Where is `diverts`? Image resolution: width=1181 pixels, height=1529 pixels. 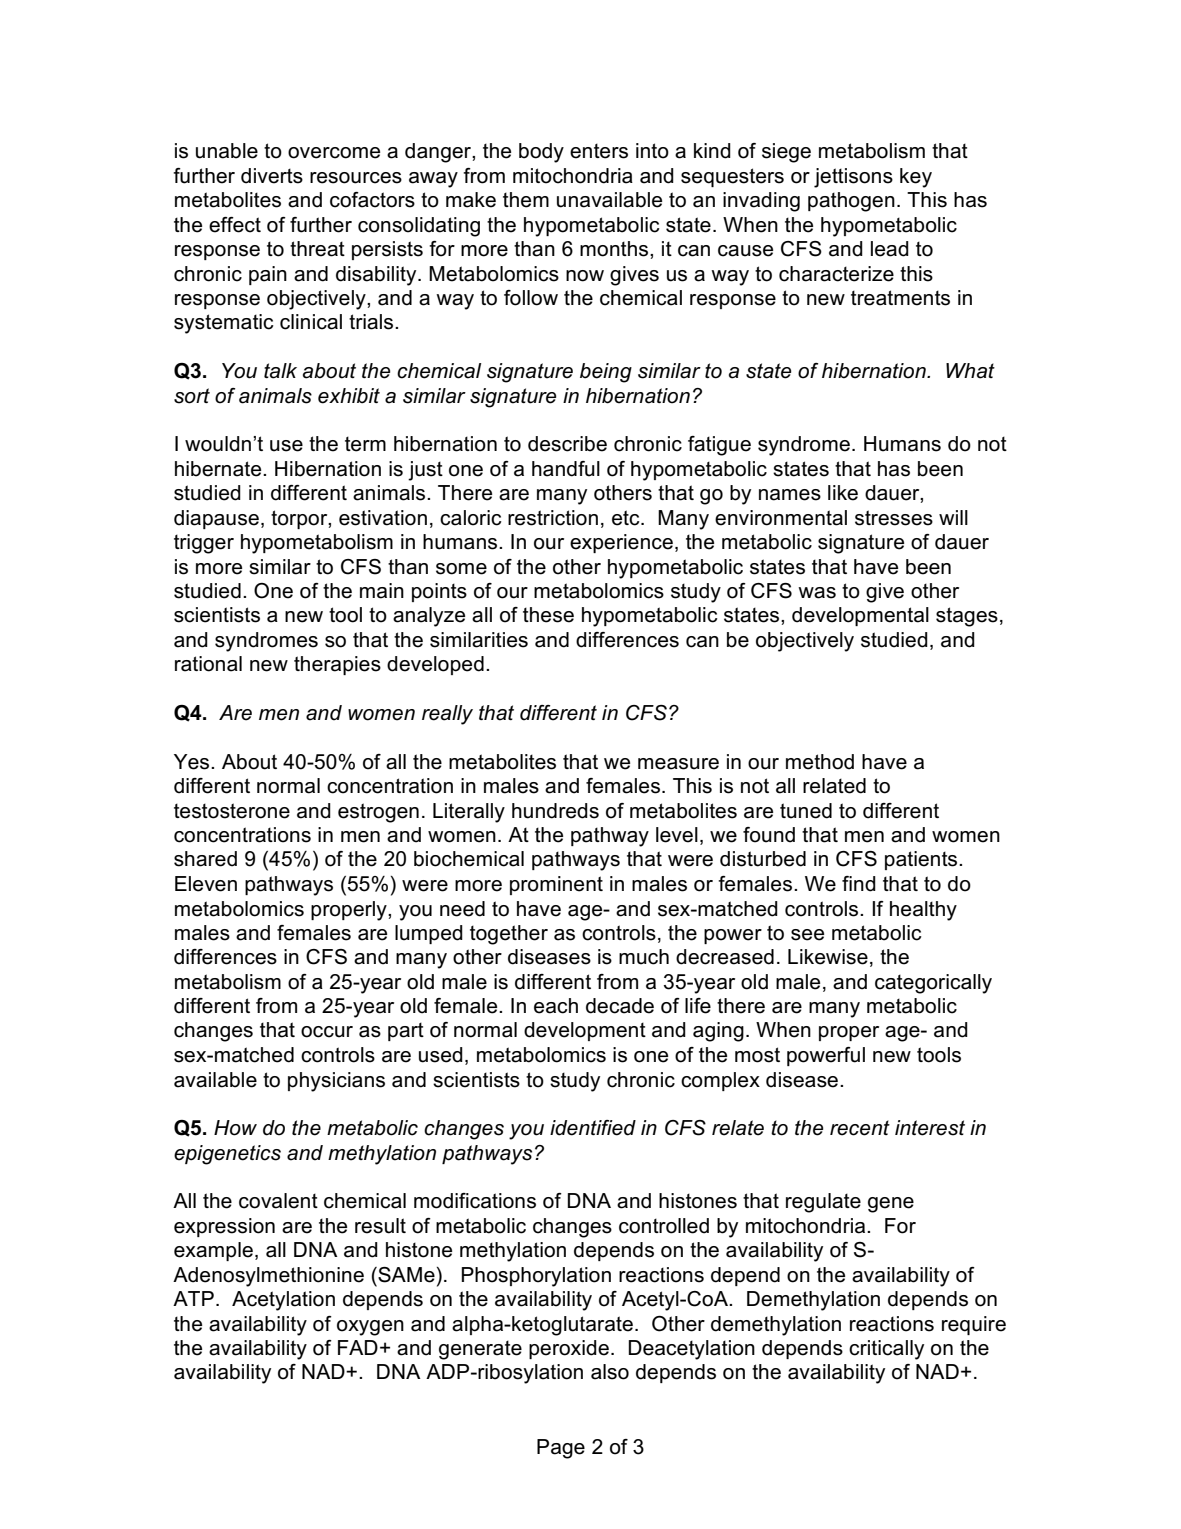
diverts is located at coordinates (272, 176).
